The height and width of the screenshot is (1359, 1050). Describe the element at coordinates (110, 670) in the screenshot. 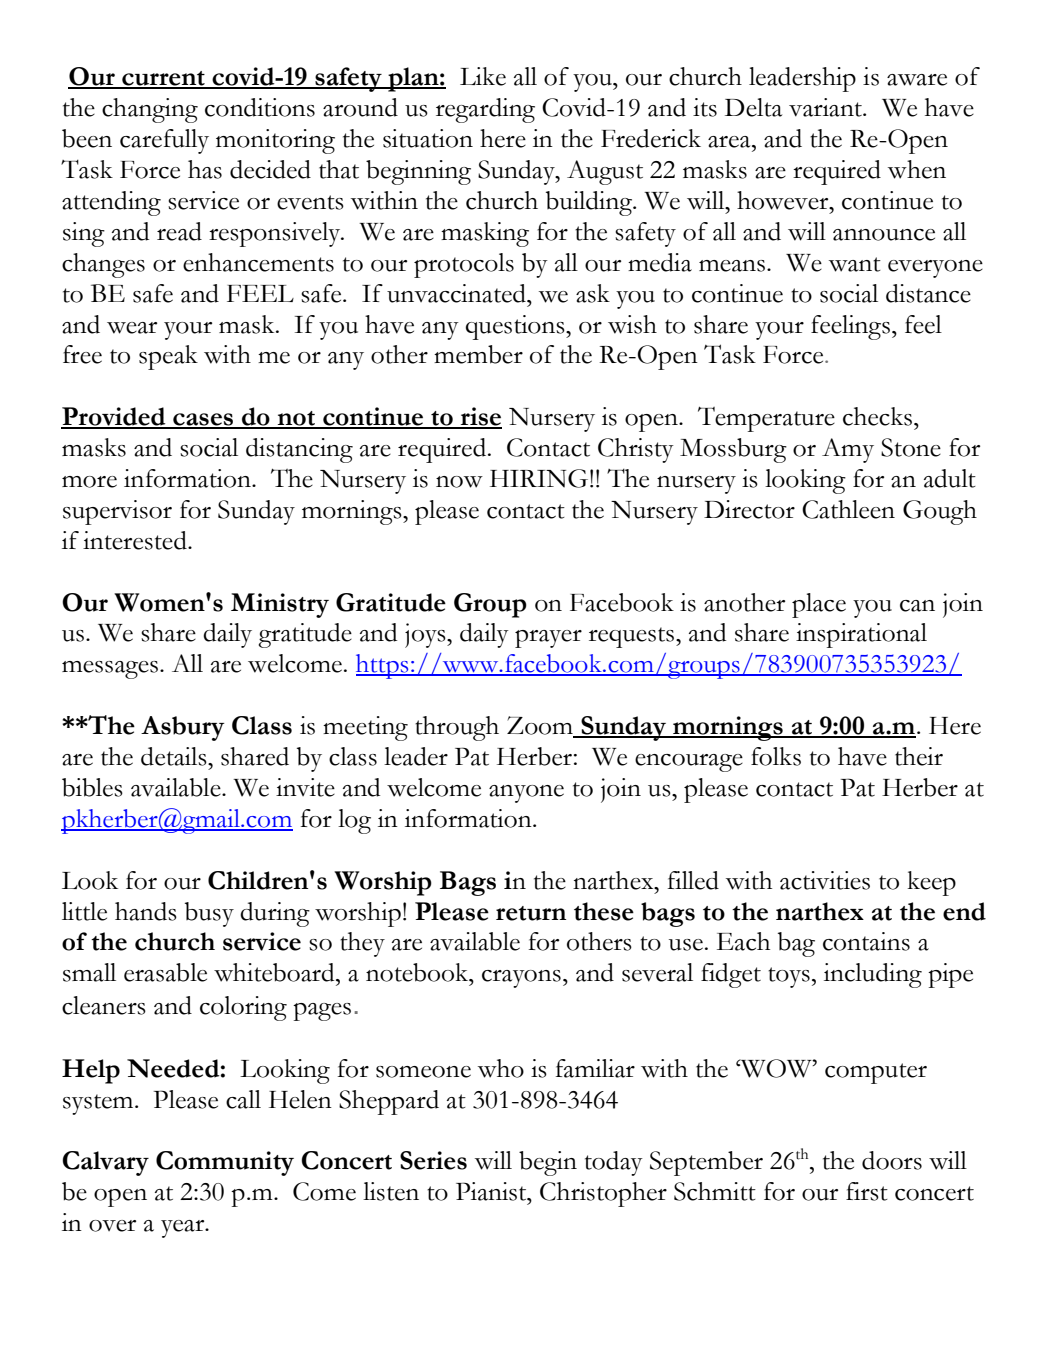

I see `messages` at that location.
